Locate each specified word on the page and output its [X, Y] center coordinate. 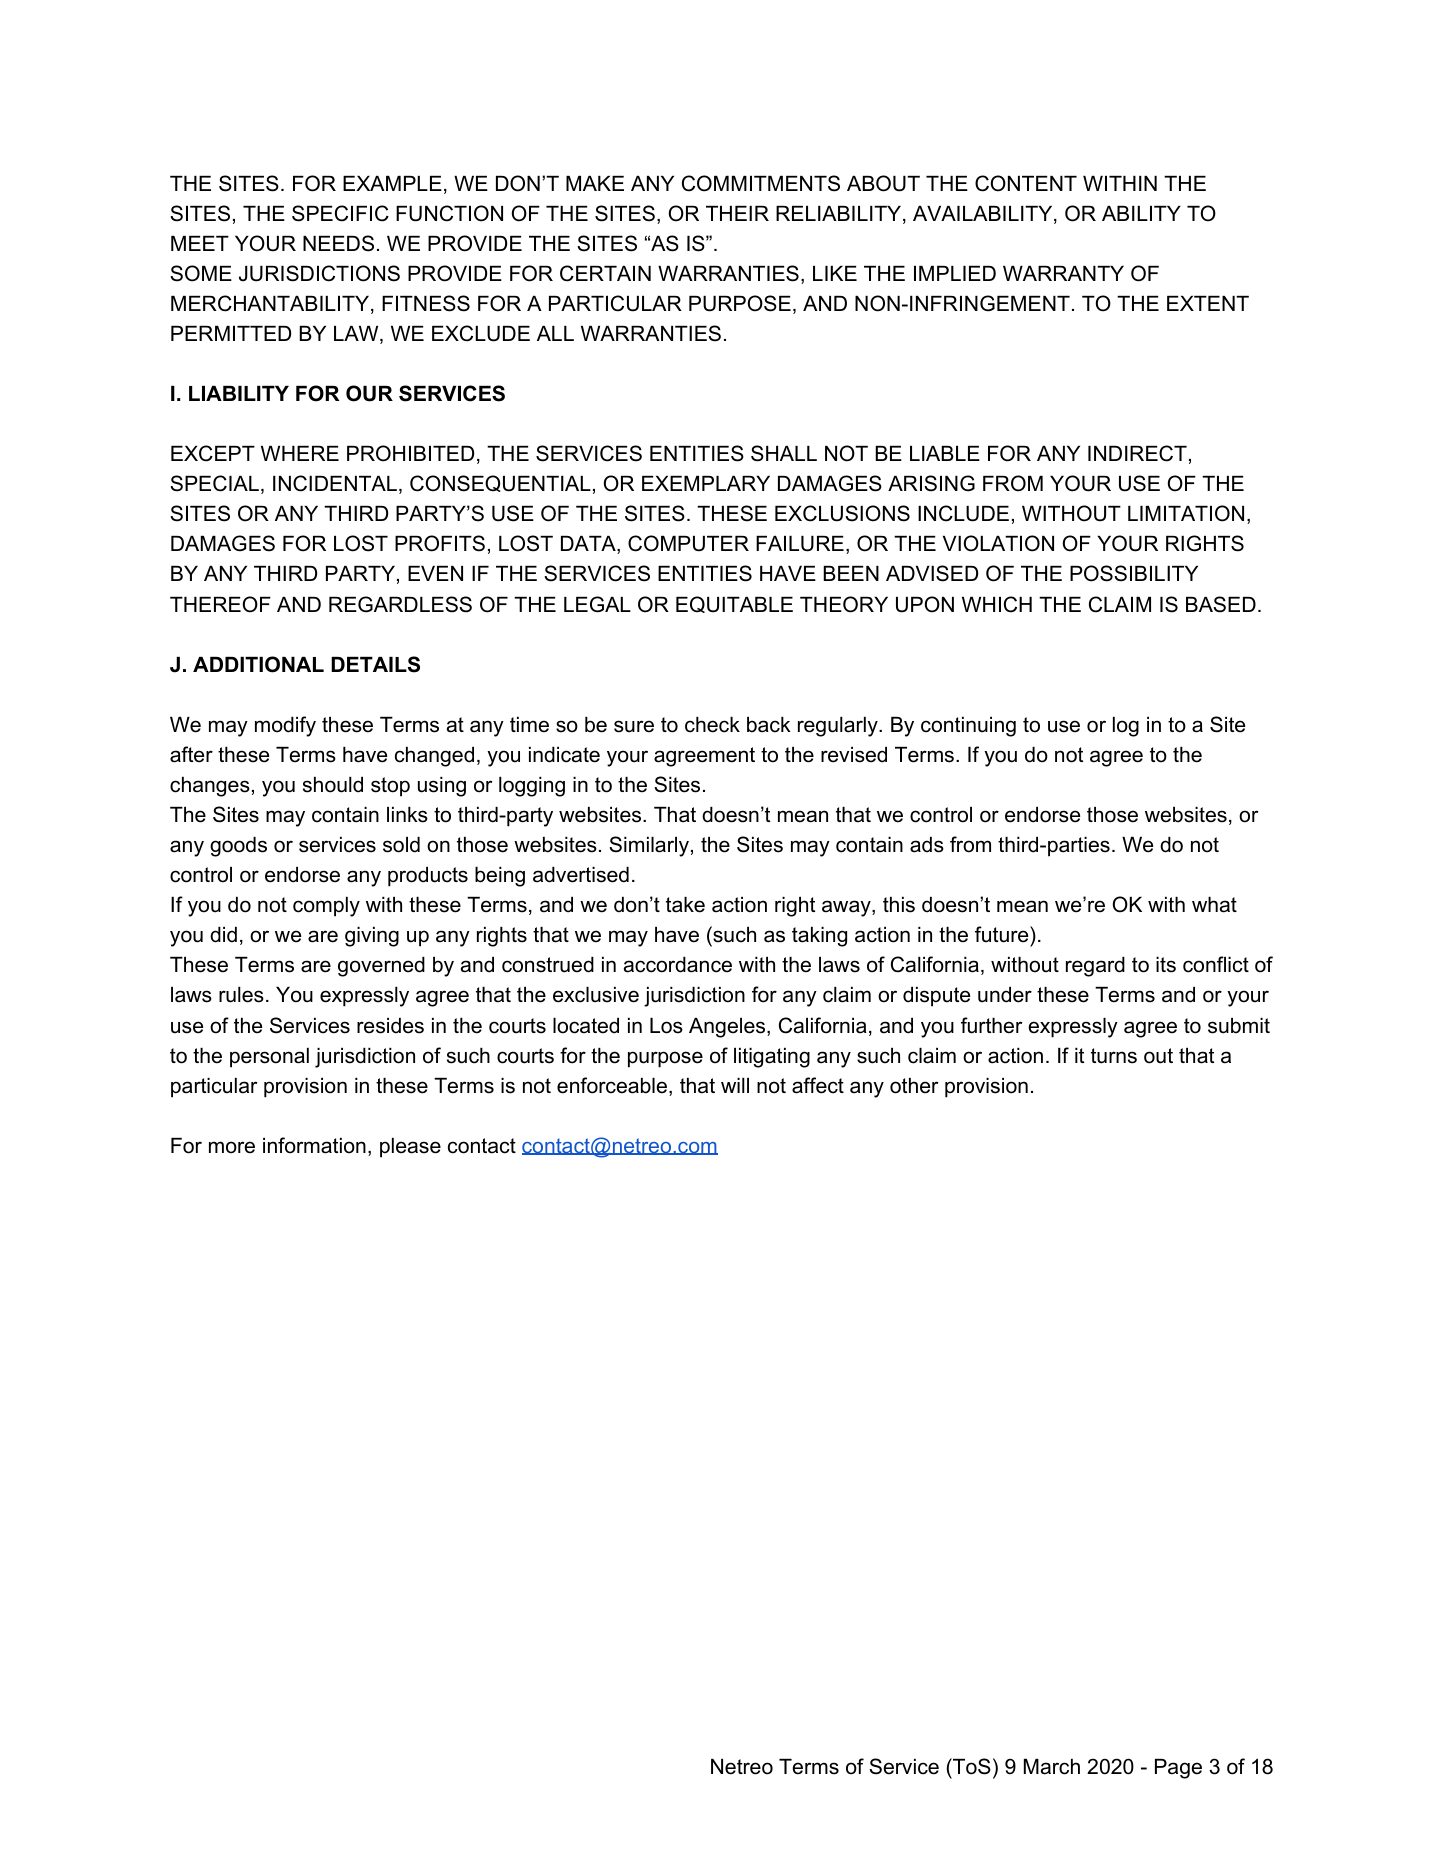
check [712, 725]
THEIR [737, 213]
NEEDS [338, 243]
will [735, 1085]
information [314, 1145]
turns [1114, 1056]
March [1052, 1767]
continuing [968, 727]
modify [285, 726]
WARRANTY [1063, 273]
